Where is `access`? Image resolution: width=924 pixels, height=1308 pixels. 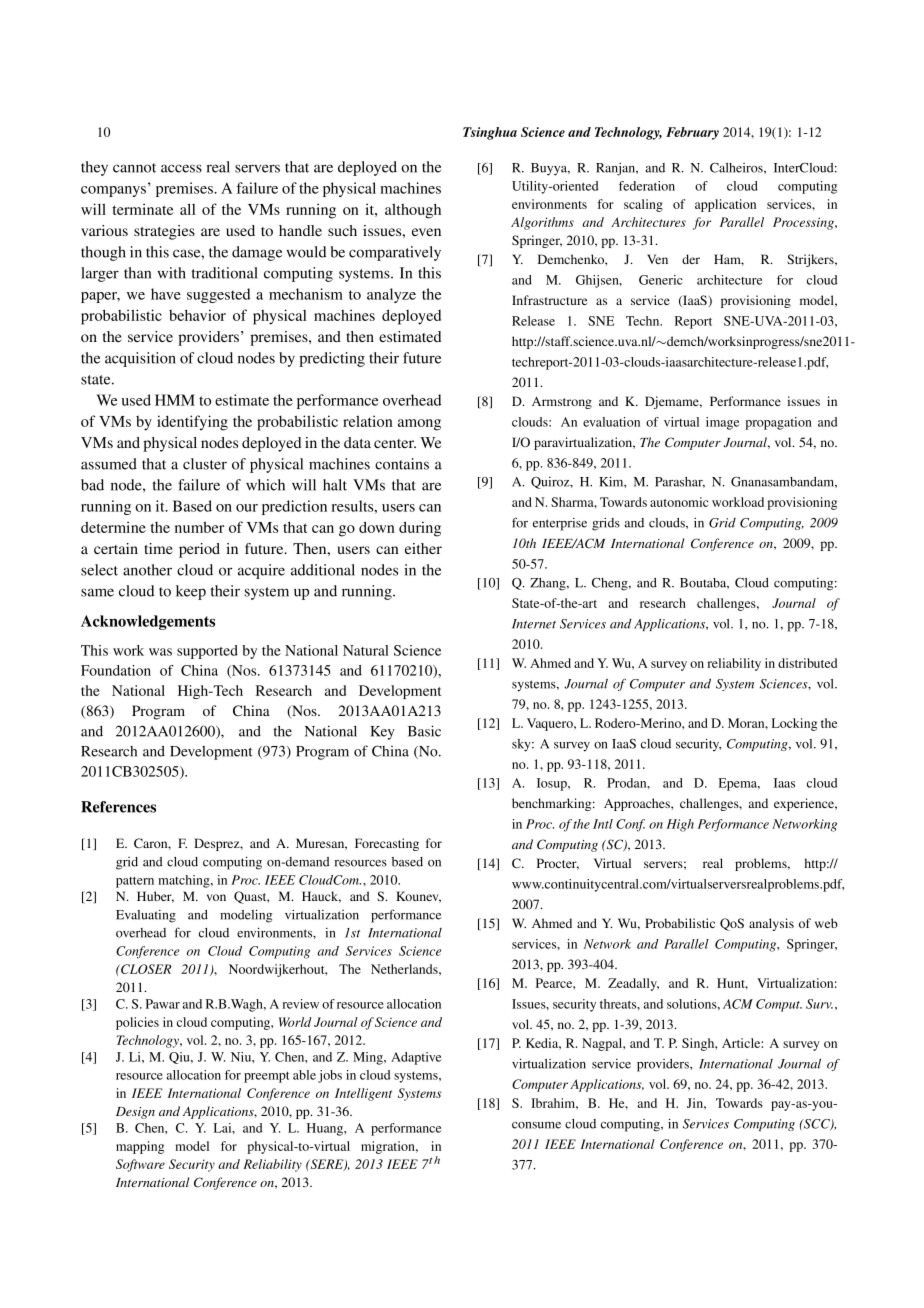 access is located at coordinates (181, 168).
